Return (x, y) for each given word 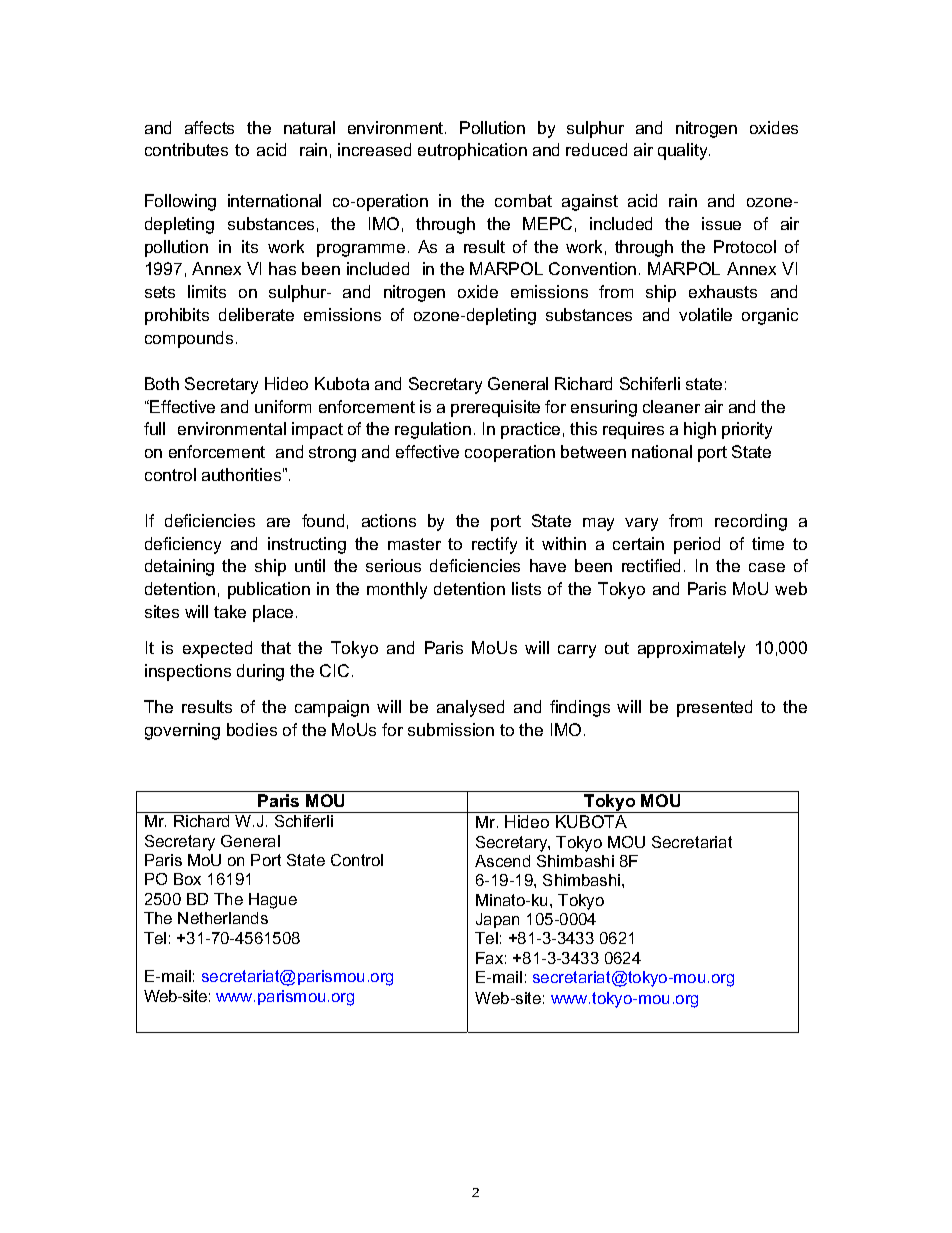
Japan (497, 920)
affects (209, 127)
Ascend (502, 861)
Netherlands (223, 918)
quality (684, 151)
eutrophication (472, 151)
